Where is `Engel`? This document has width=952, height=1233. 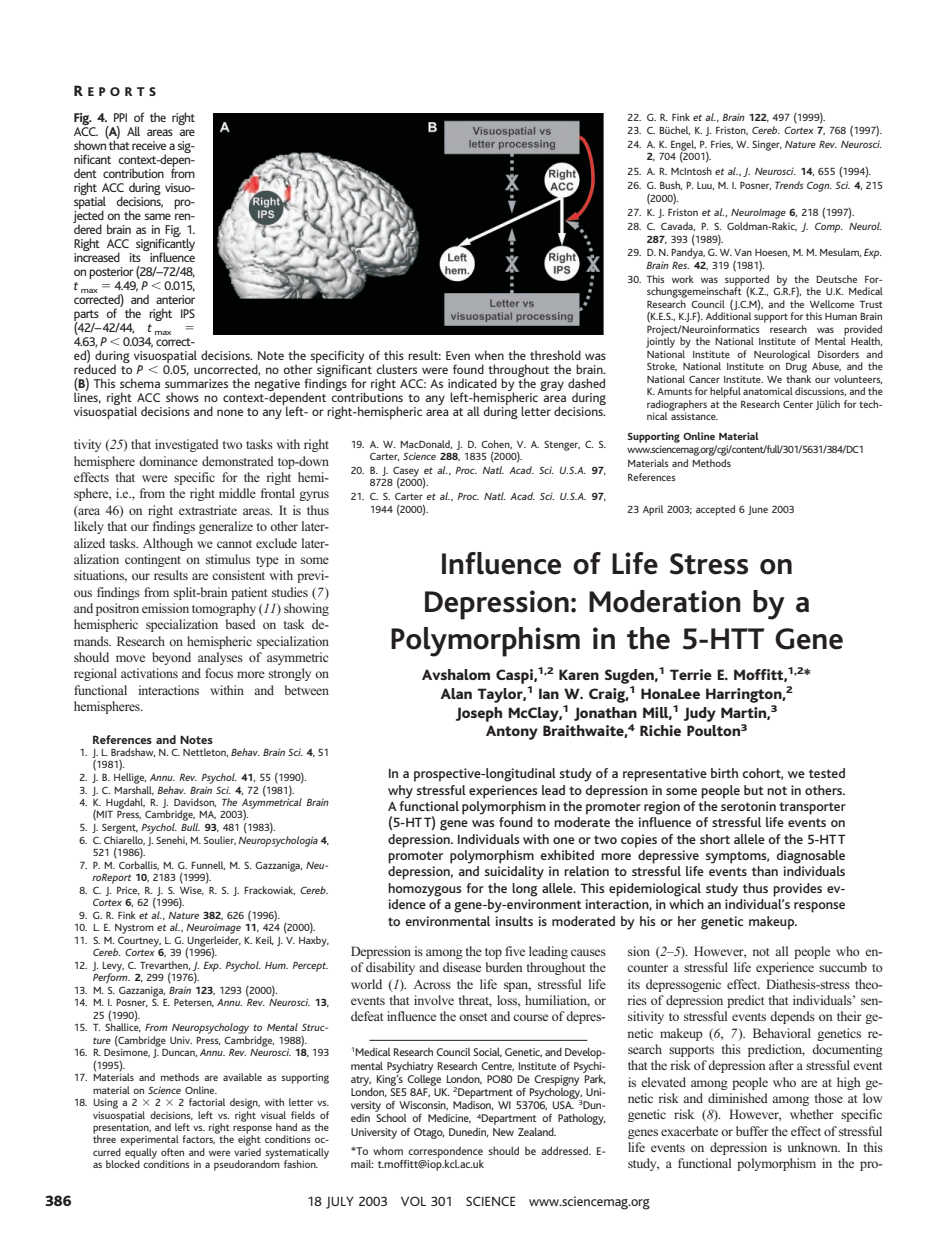
Engel is located at coordinates (683, 146).
